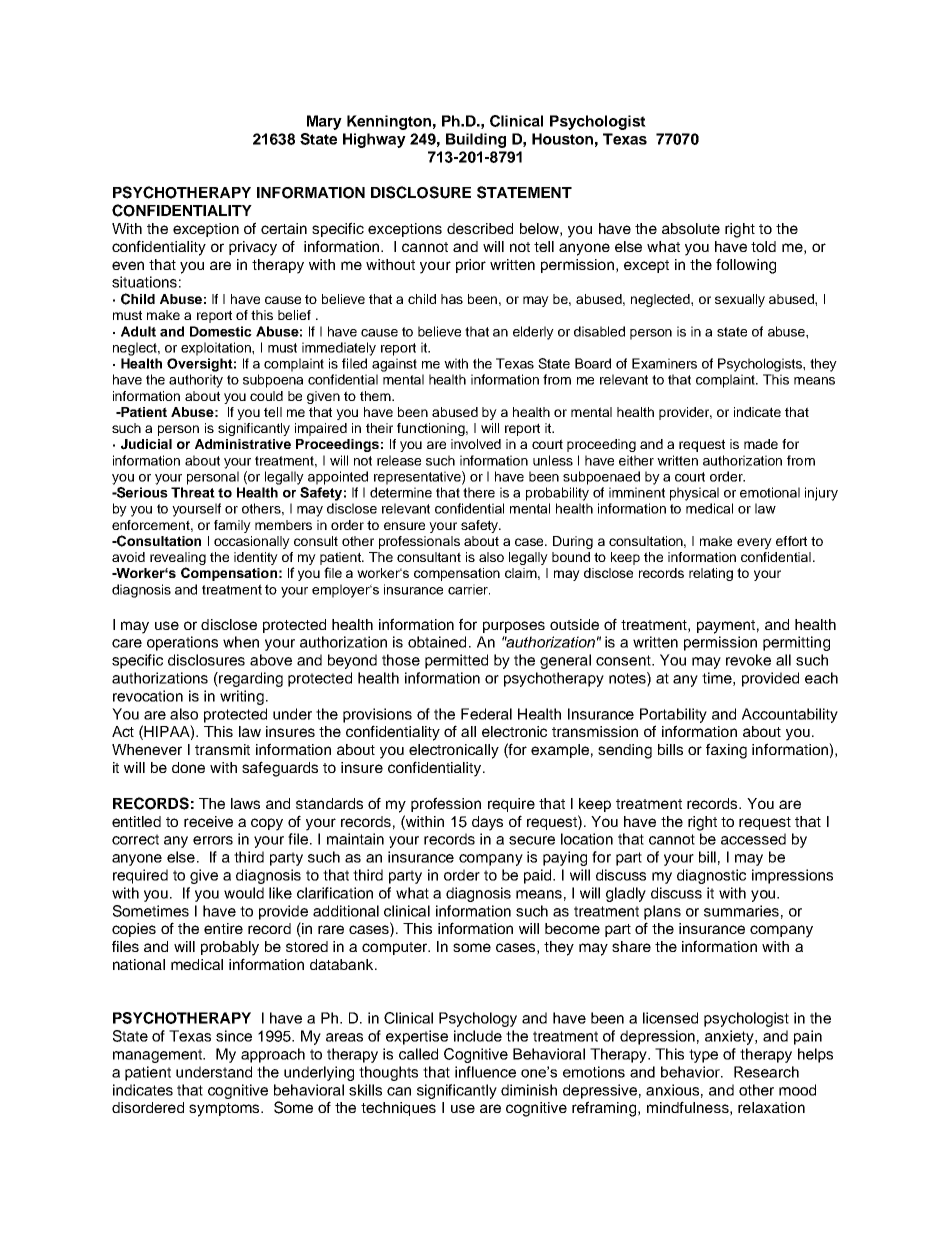 This document has width=952, height=1233. What do you see at coordinates (469, 589) in the document?
I see `carrier` at bounding box center [469, 589].
